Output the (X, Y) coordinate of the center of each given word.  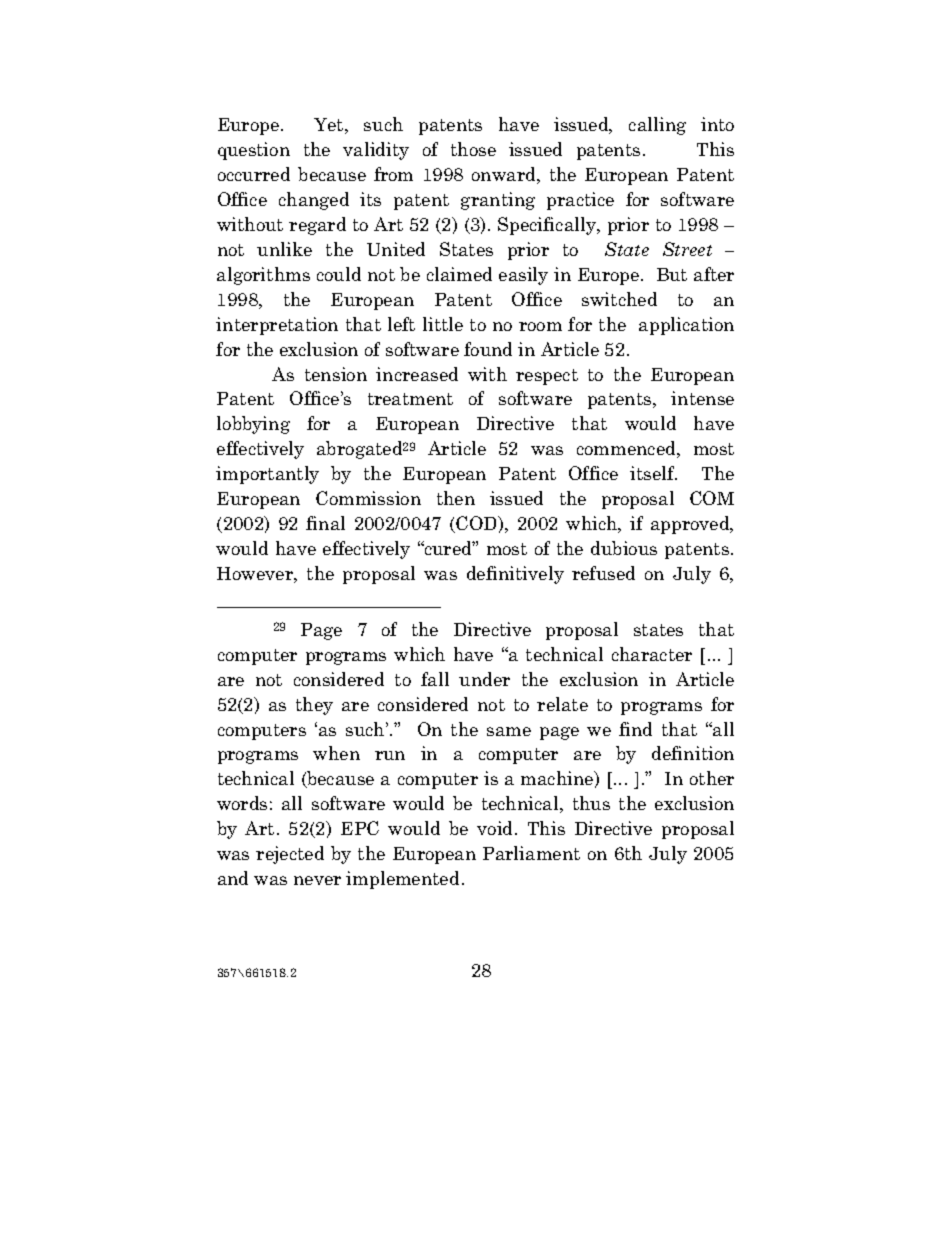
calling (657, 126)
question (254, 151)
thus (591, 803)
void (496, 828)
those (473, 149)
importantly (267, 475)
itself (653, 473)
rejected (290, 855)
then (456, 498)
